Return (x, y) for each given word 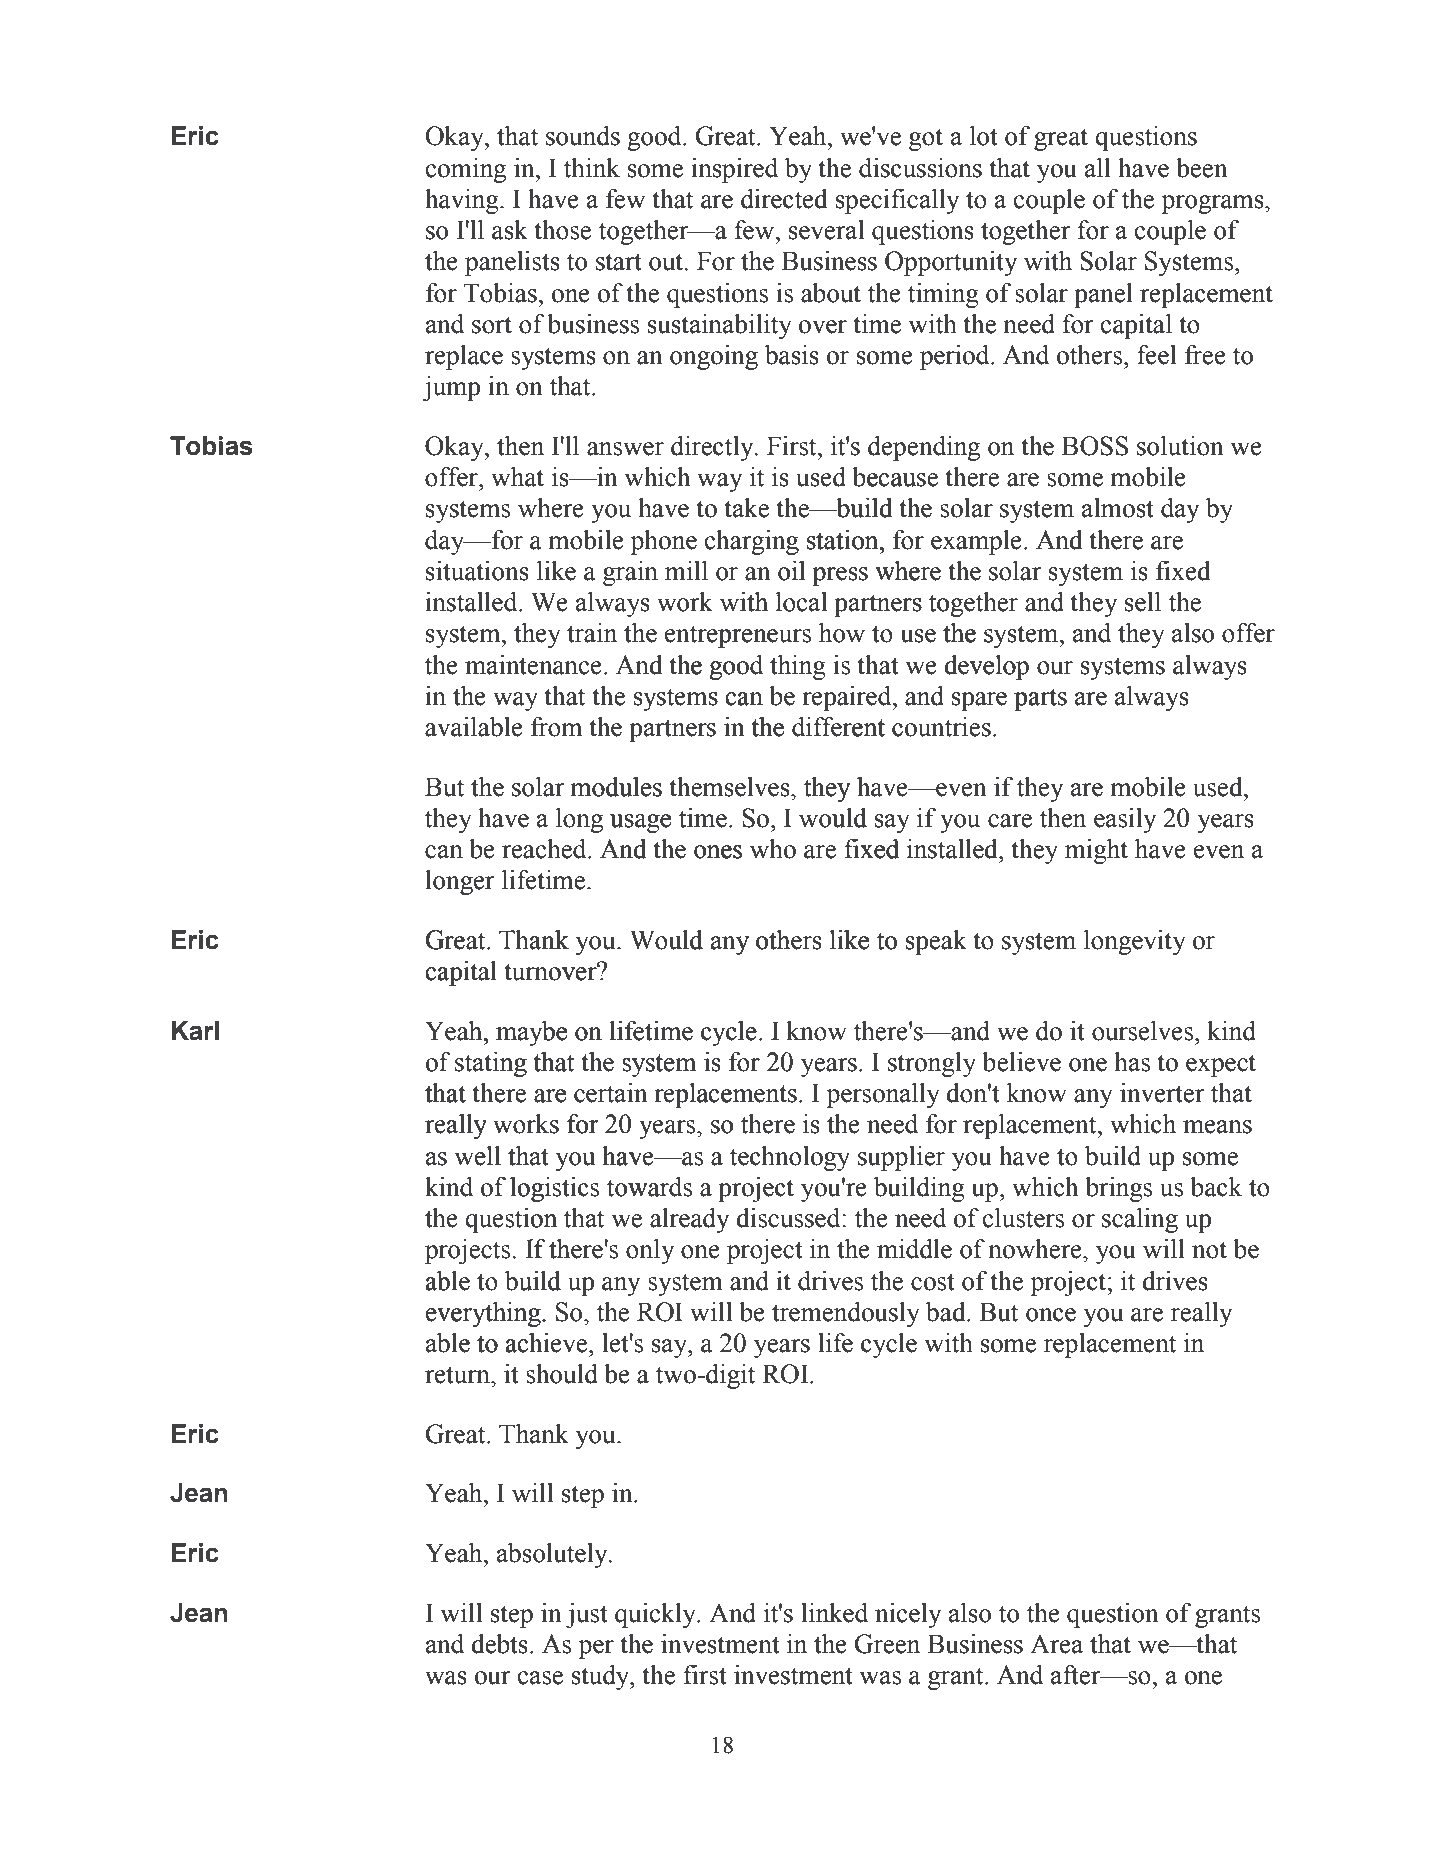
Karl (195, 1031)
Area (1056, 1644)
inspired (734, 170)
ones (718, 852)
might (1096, 851)
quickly (656, 1615)
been (1202, 168)
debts (499, 1644)
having (463, 201)
